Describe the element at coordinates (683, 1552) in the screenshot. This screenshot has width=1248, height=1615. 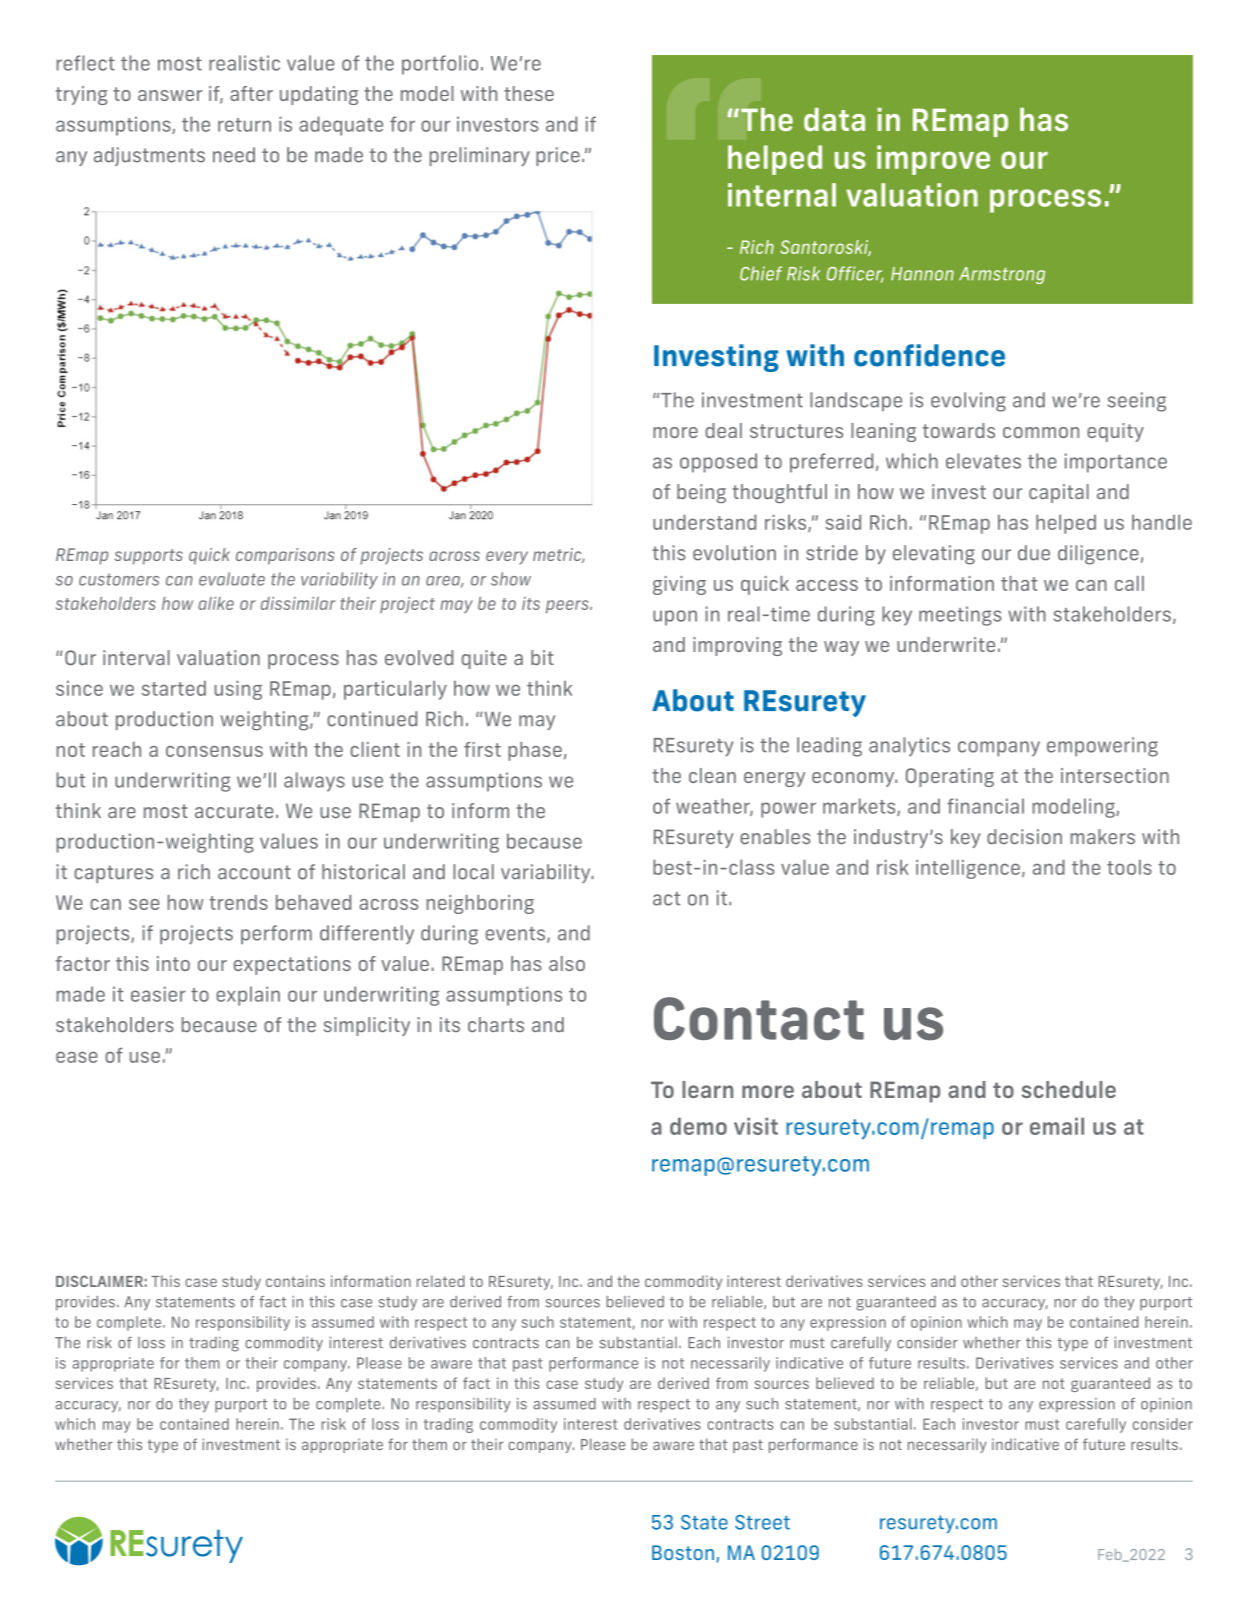
I see `Boston` at that location.
